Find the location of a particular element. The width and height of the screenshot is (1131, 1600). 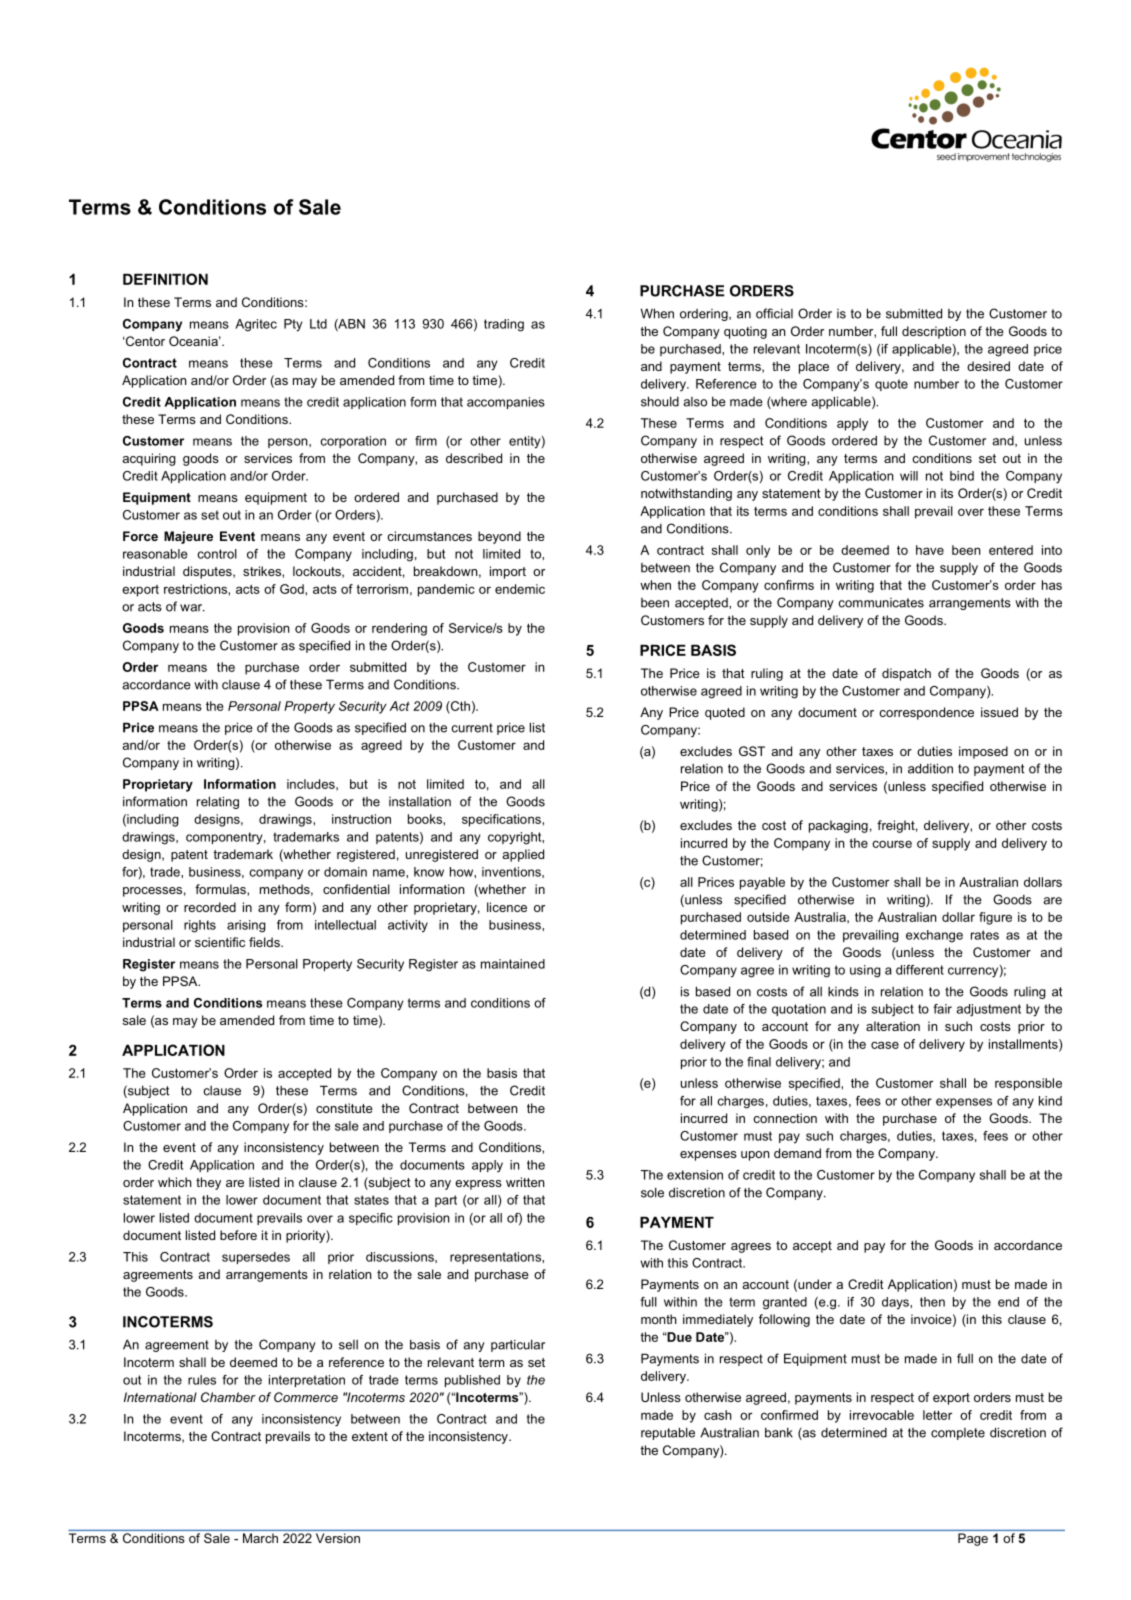

trading is located at coordinates (504, 325).
